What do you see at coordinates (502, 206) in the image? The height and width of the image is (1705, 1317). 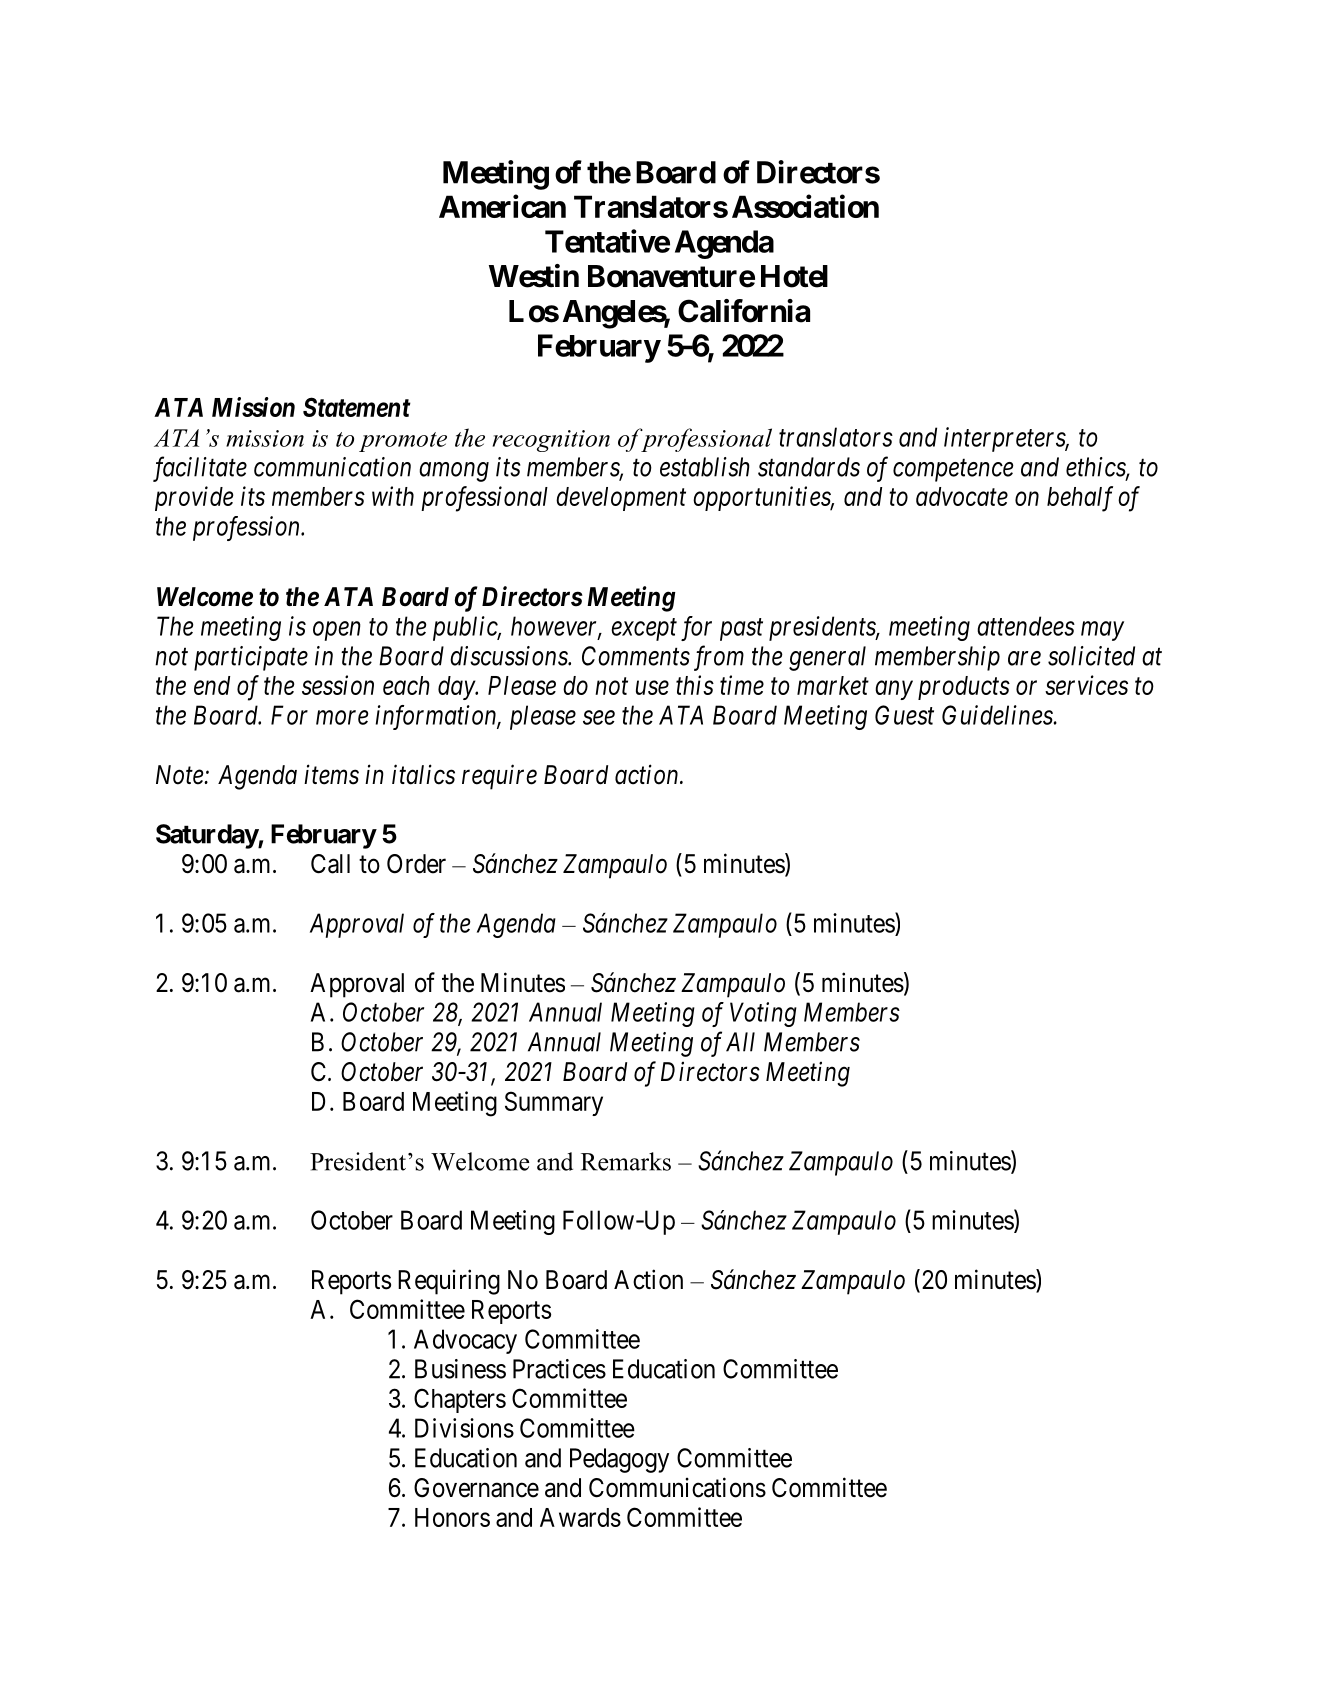 I see `American` at bounding box center [502, 206].
